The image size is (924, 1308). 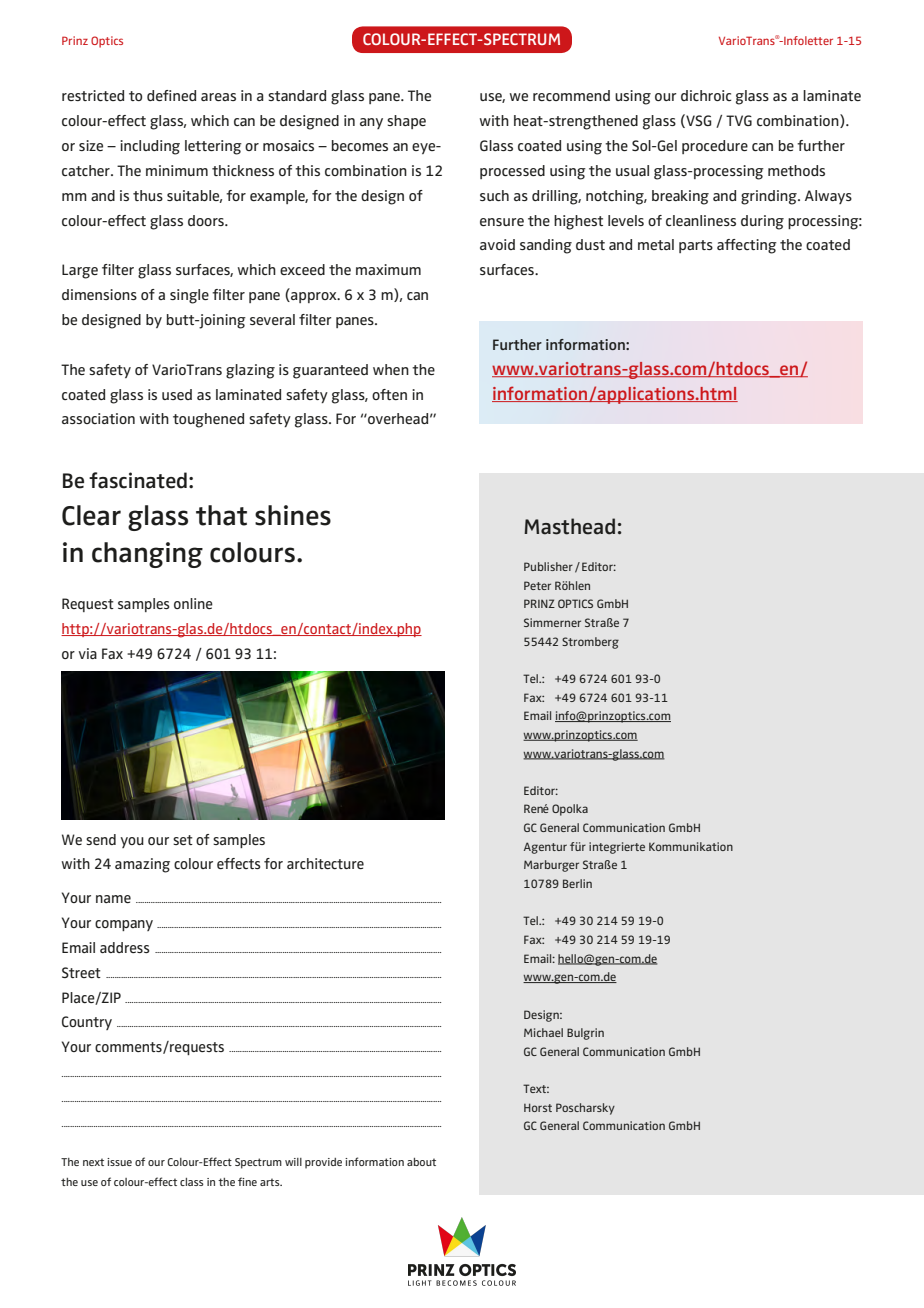 I want to click on procedure, so click(x=715, y=147).
